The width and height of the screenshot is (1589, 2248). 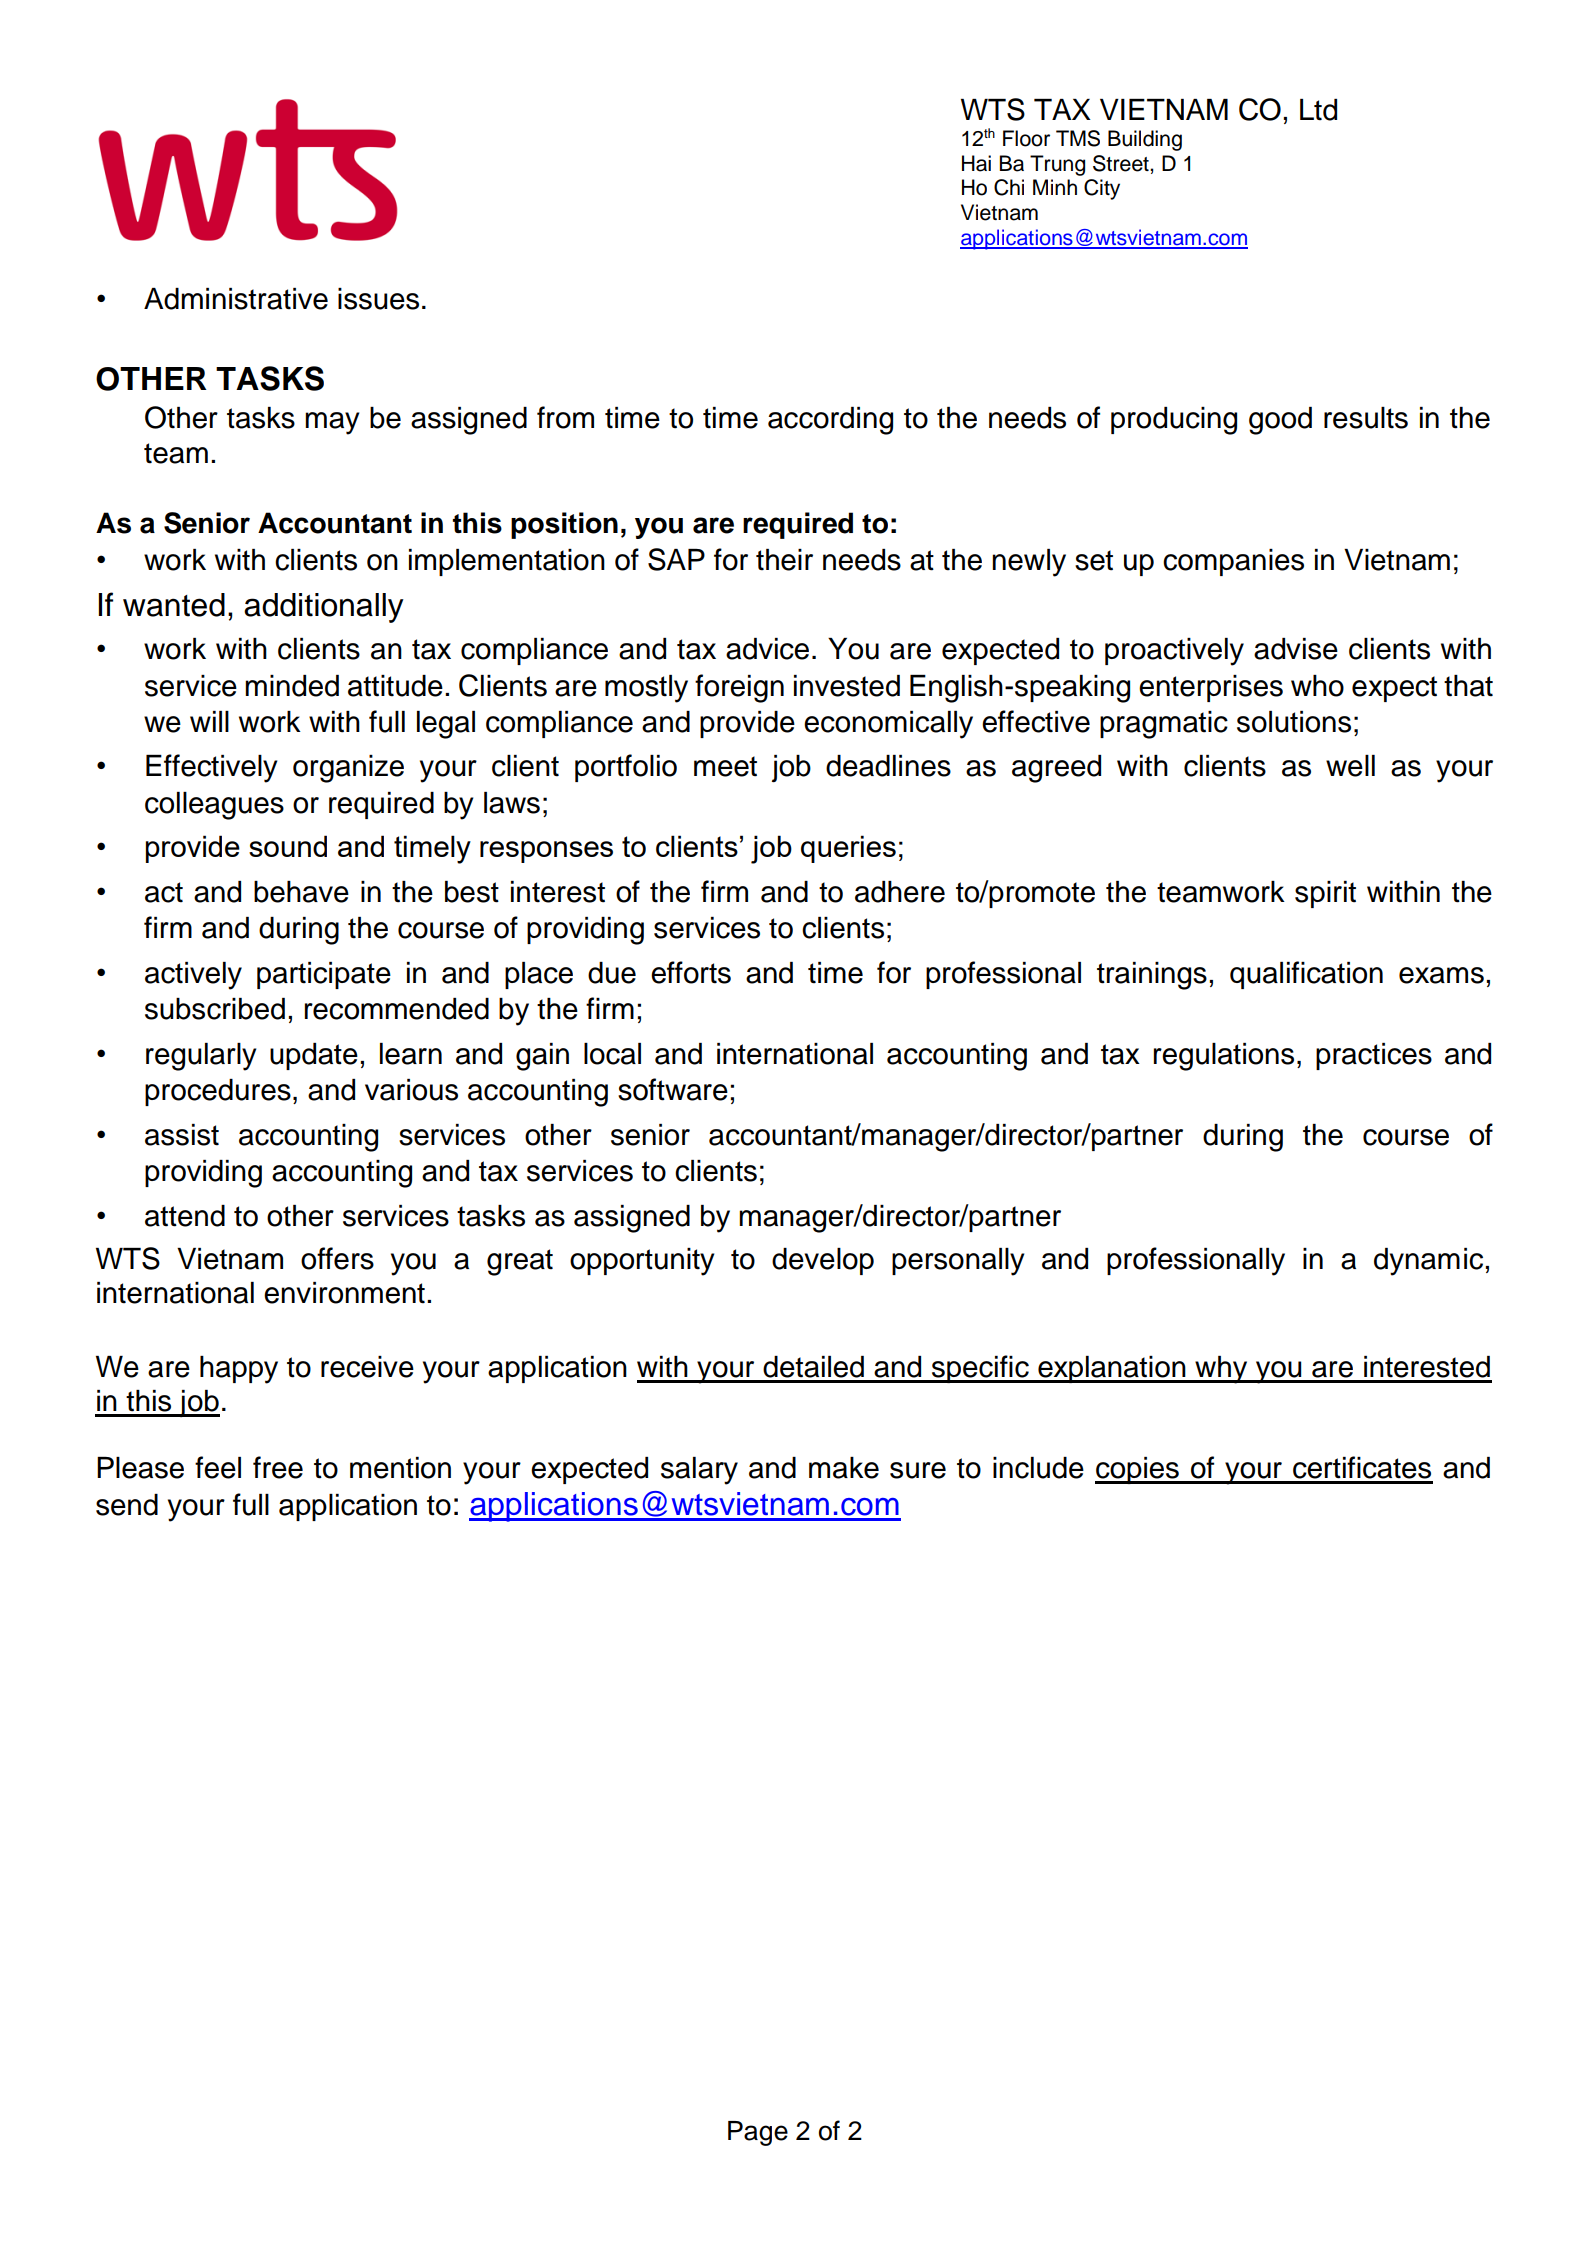 I want to click on minded, so click(x=292, y=686).
